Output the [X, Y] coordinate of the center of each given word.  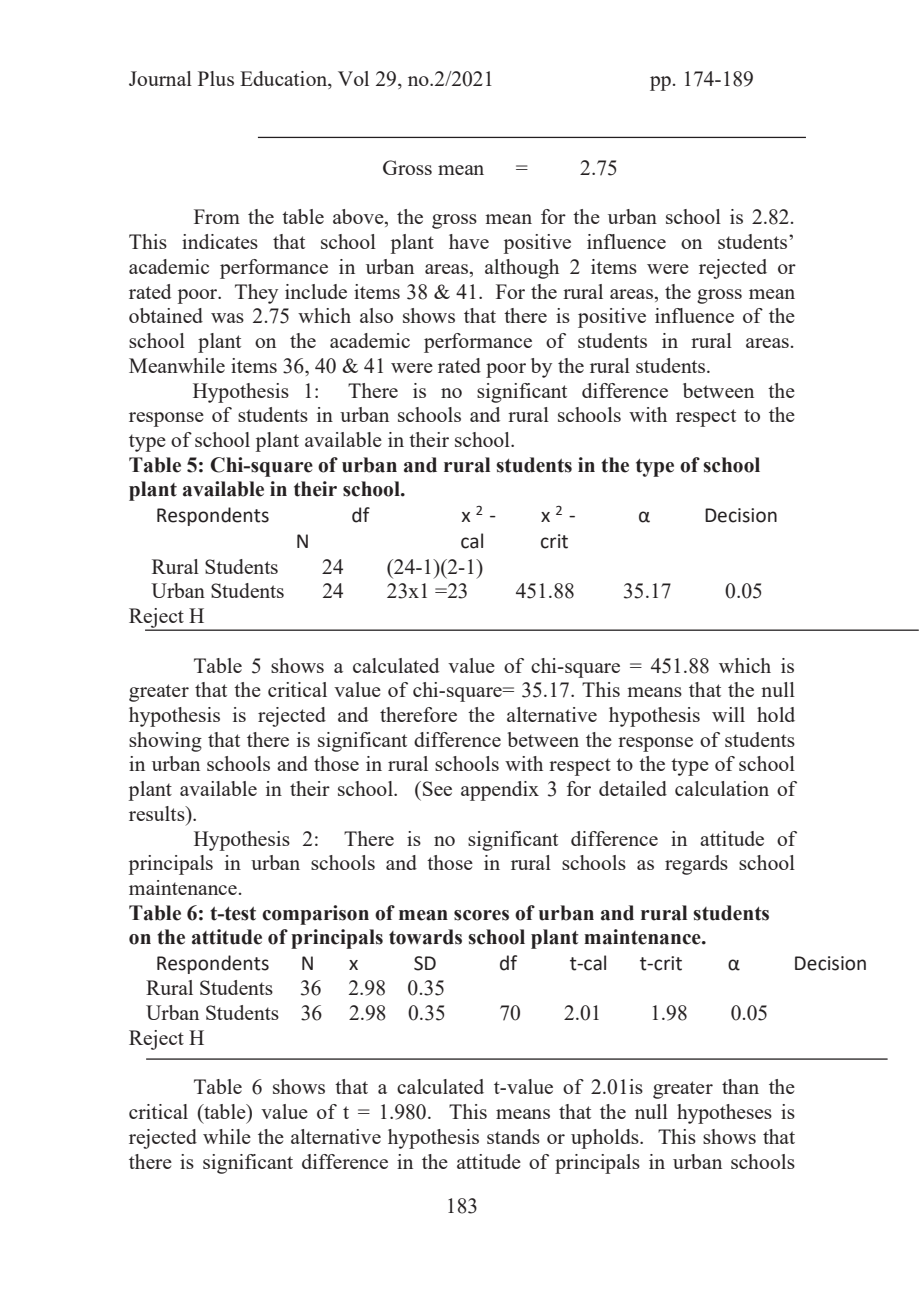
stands [513, 1136]
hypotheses [724, 1114]
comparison [315, 915]
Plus [216, 78]
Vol [353, 78]
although [522, 269]
